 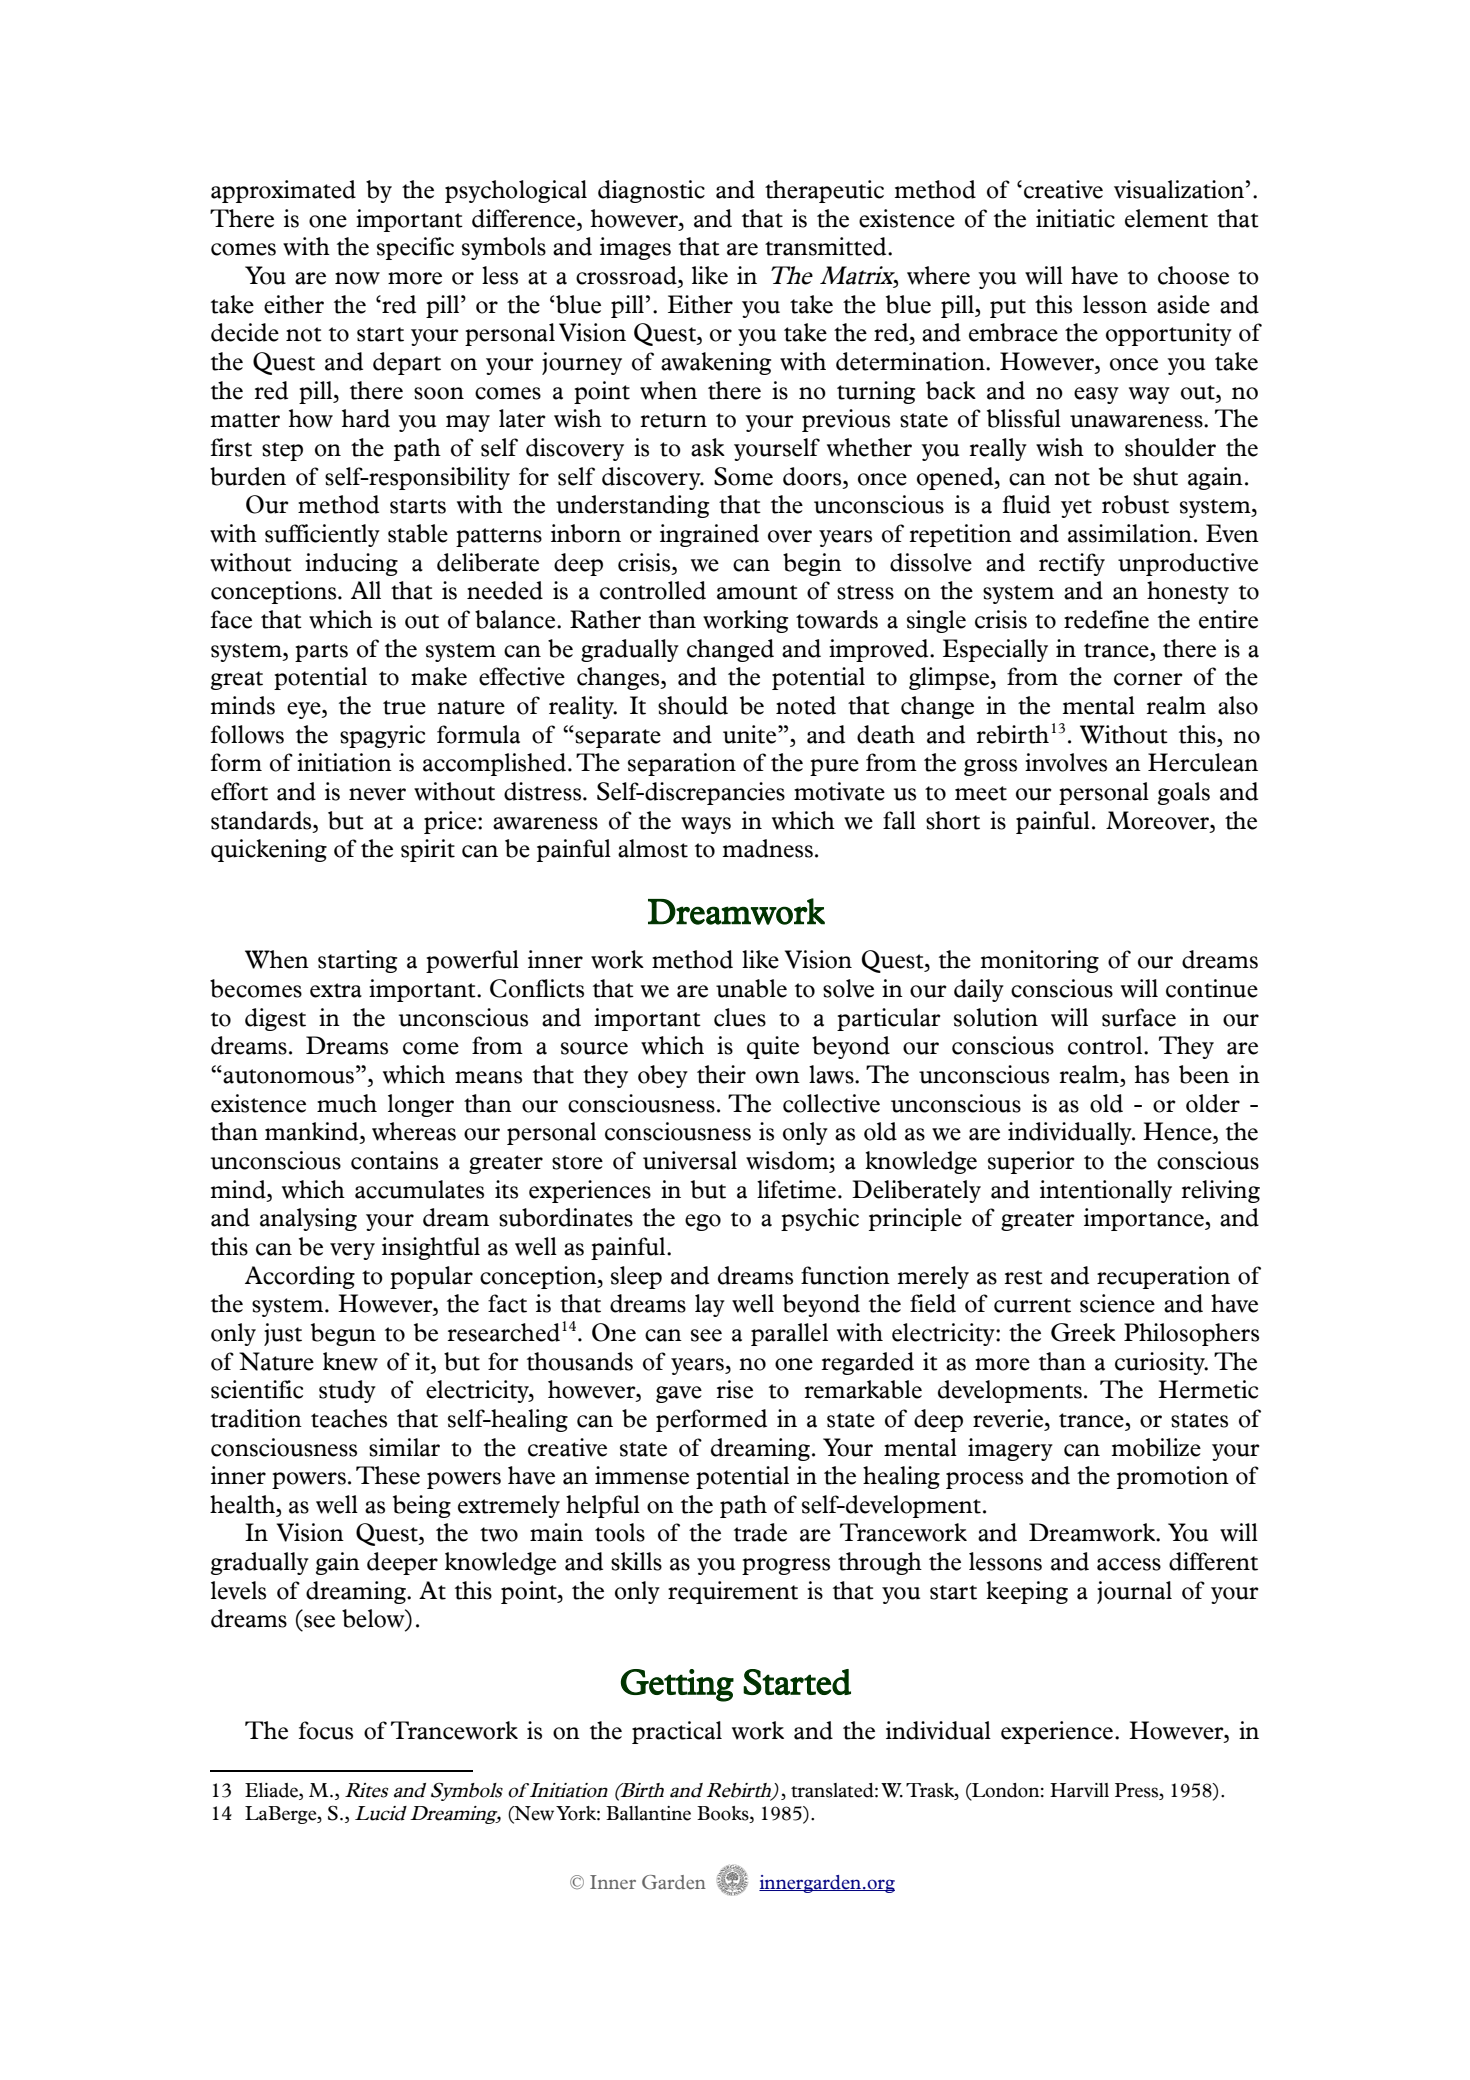 What do you see at coordinates (377, 794) in the document?
I see `never` at bounding box center [377, 794].
